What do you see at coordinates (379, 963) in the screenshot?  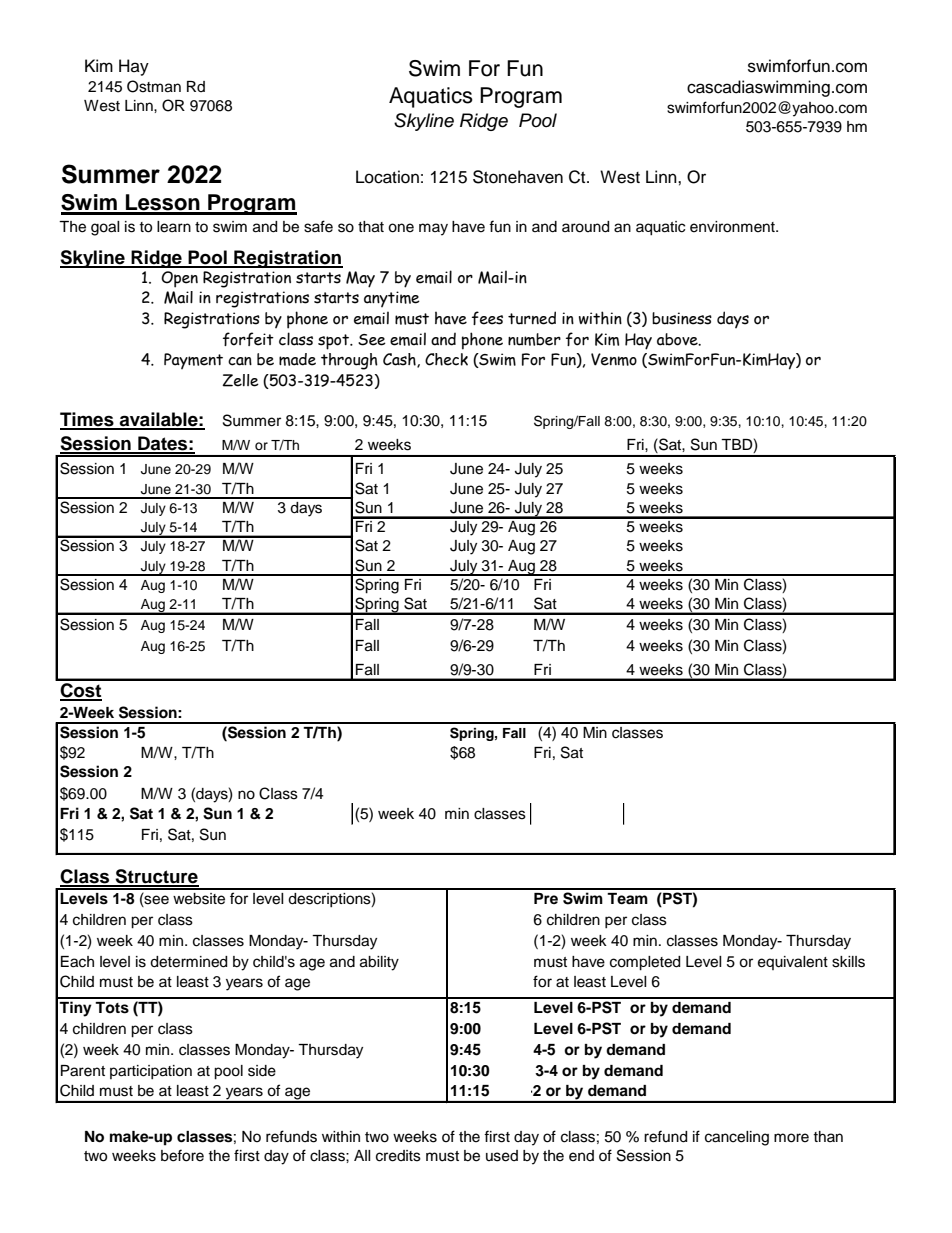 I see `ability` at bounding box center [379, 963].
